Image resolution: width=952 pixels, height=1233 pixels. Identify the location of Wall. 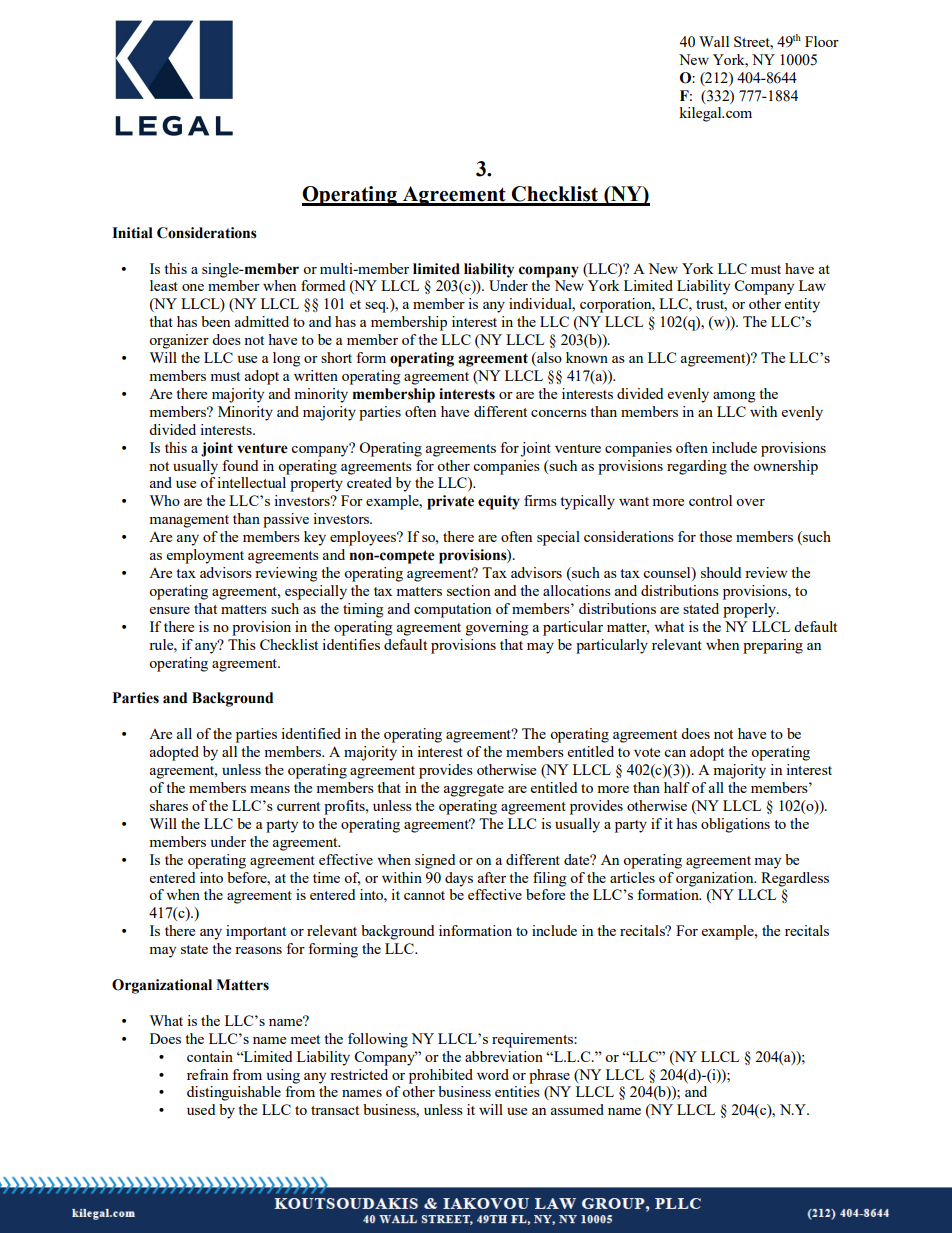
(714, 41).
